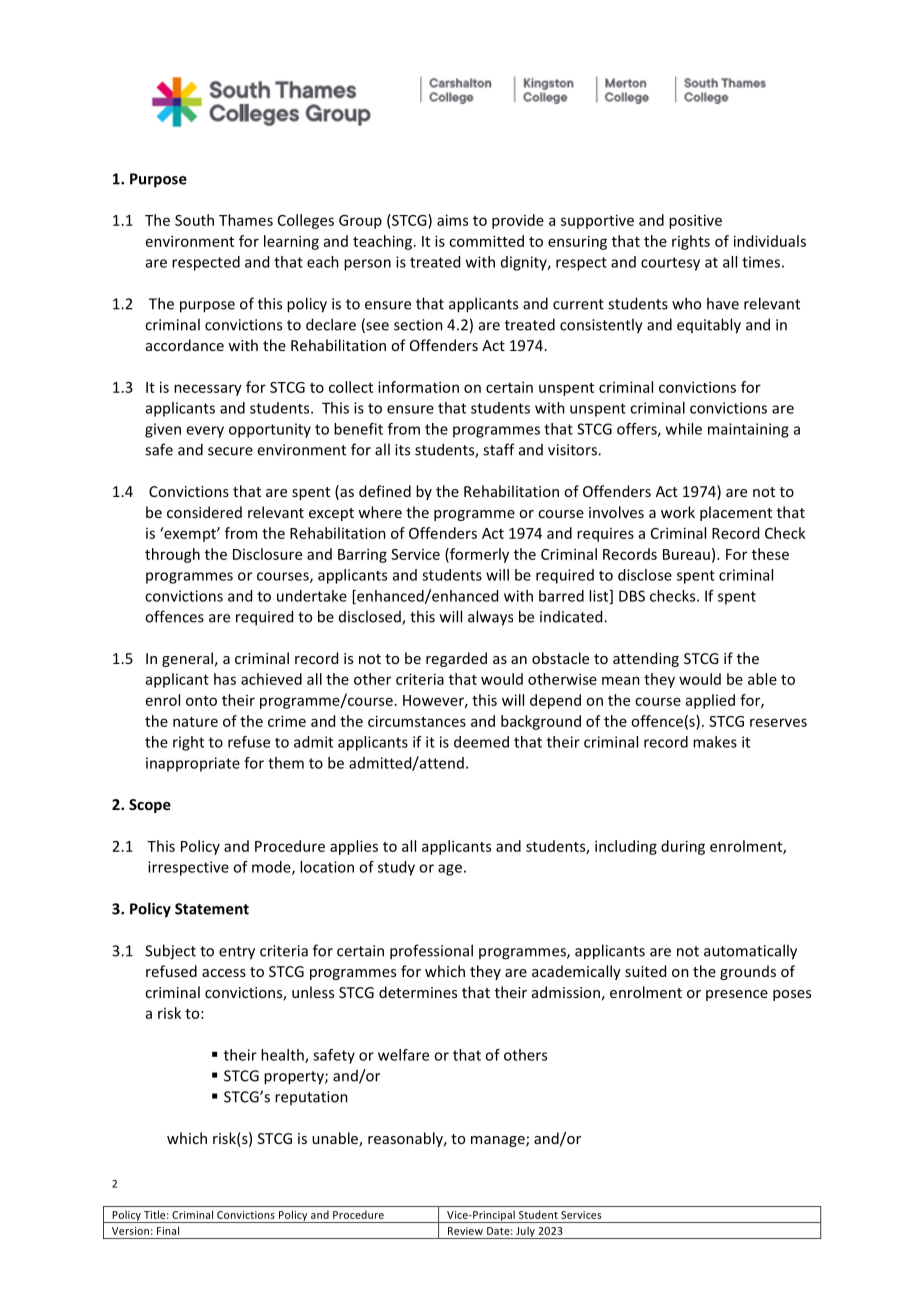  What do you see at coordinates (311, 1098) in the document?
I see `reputation` at bounding box center [311, 1098].
